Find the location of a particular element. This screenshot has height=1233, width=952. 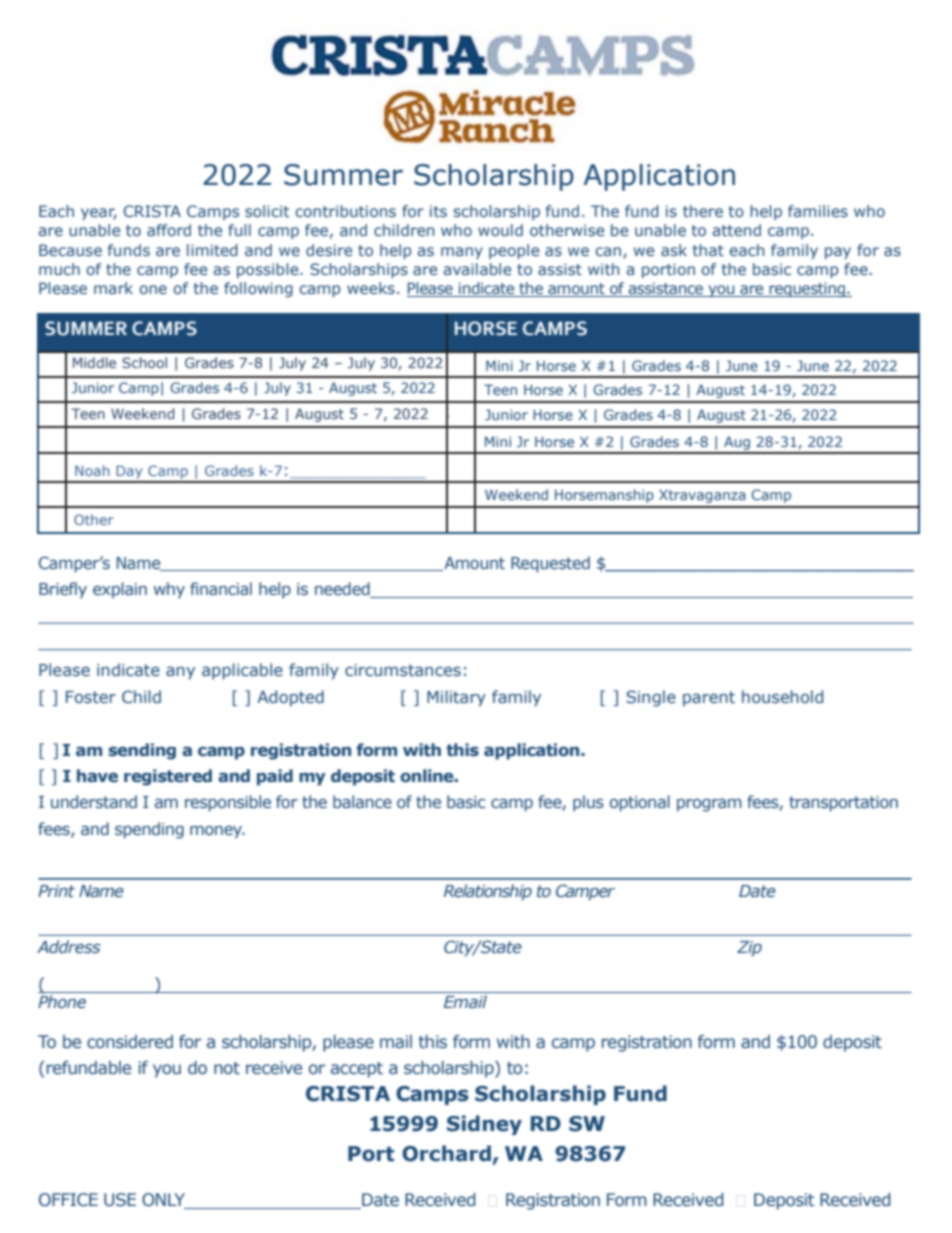

attend is located at coordinates (736, 230).
